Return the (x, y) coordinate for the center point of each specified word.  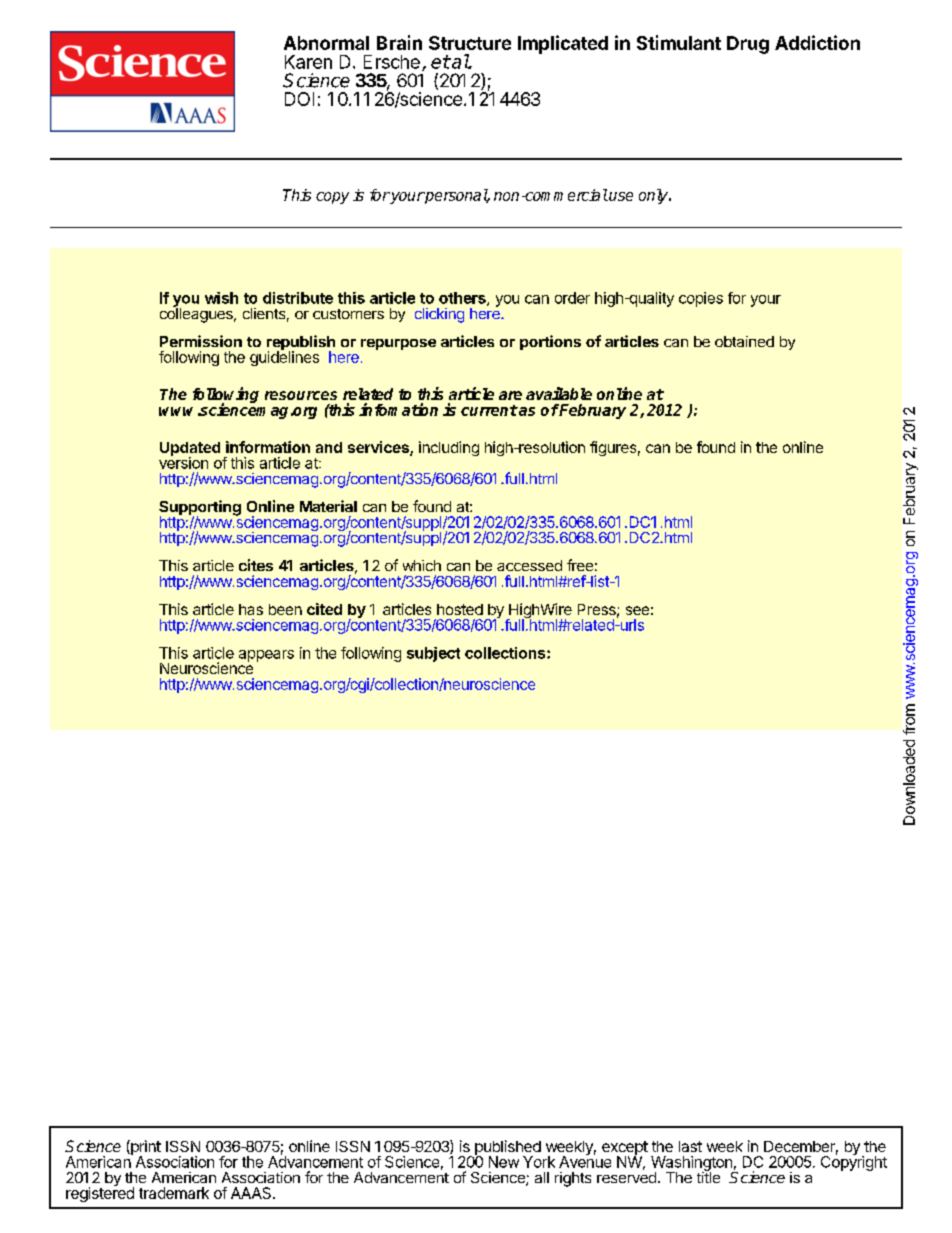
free (580, 565)
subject (433, 654)
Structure (470, 43)
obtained (744, 341)
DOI (299, 99)
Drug (748, 45)
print (145, 1149)
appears (266, 656)
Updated (190, 450)
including (449, 448)
